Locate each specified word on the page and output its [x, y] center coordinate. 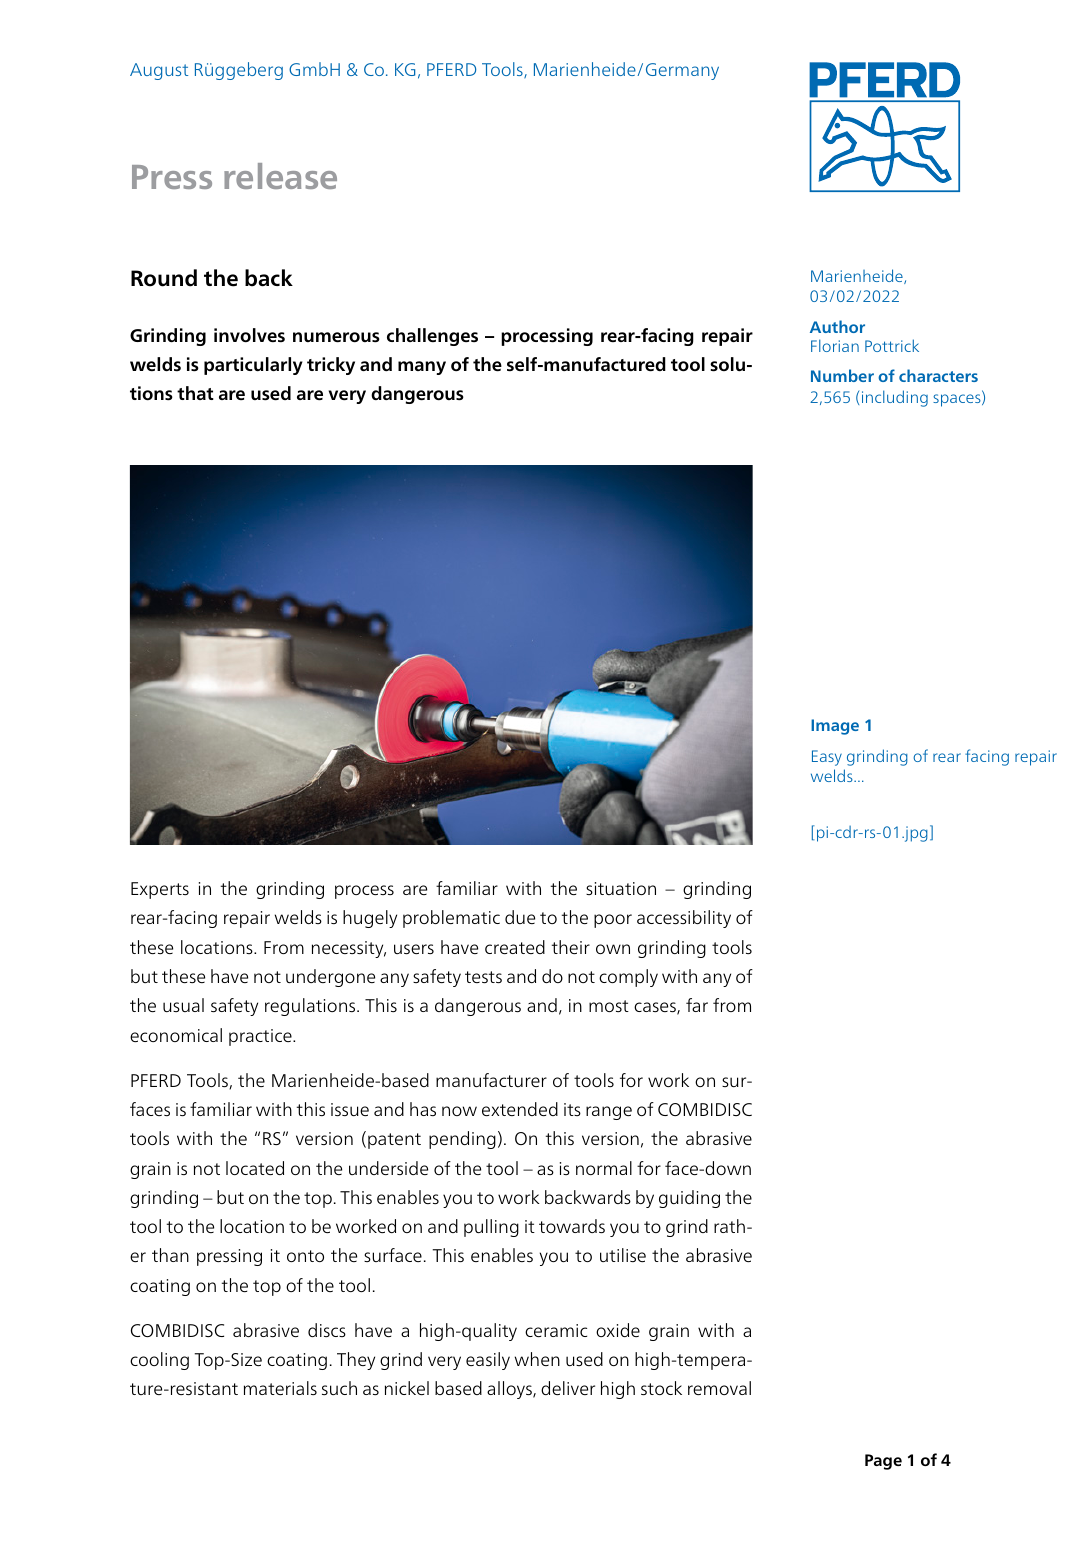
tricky [331, 366]
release [280, 176]
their [571, 947]
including [895, 398]
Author [837, 326]
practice [261, 1037]
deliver [568, 1388]
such [339, 1388]
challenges [432, 337]
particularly [253, 366]
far [697, 1005]
